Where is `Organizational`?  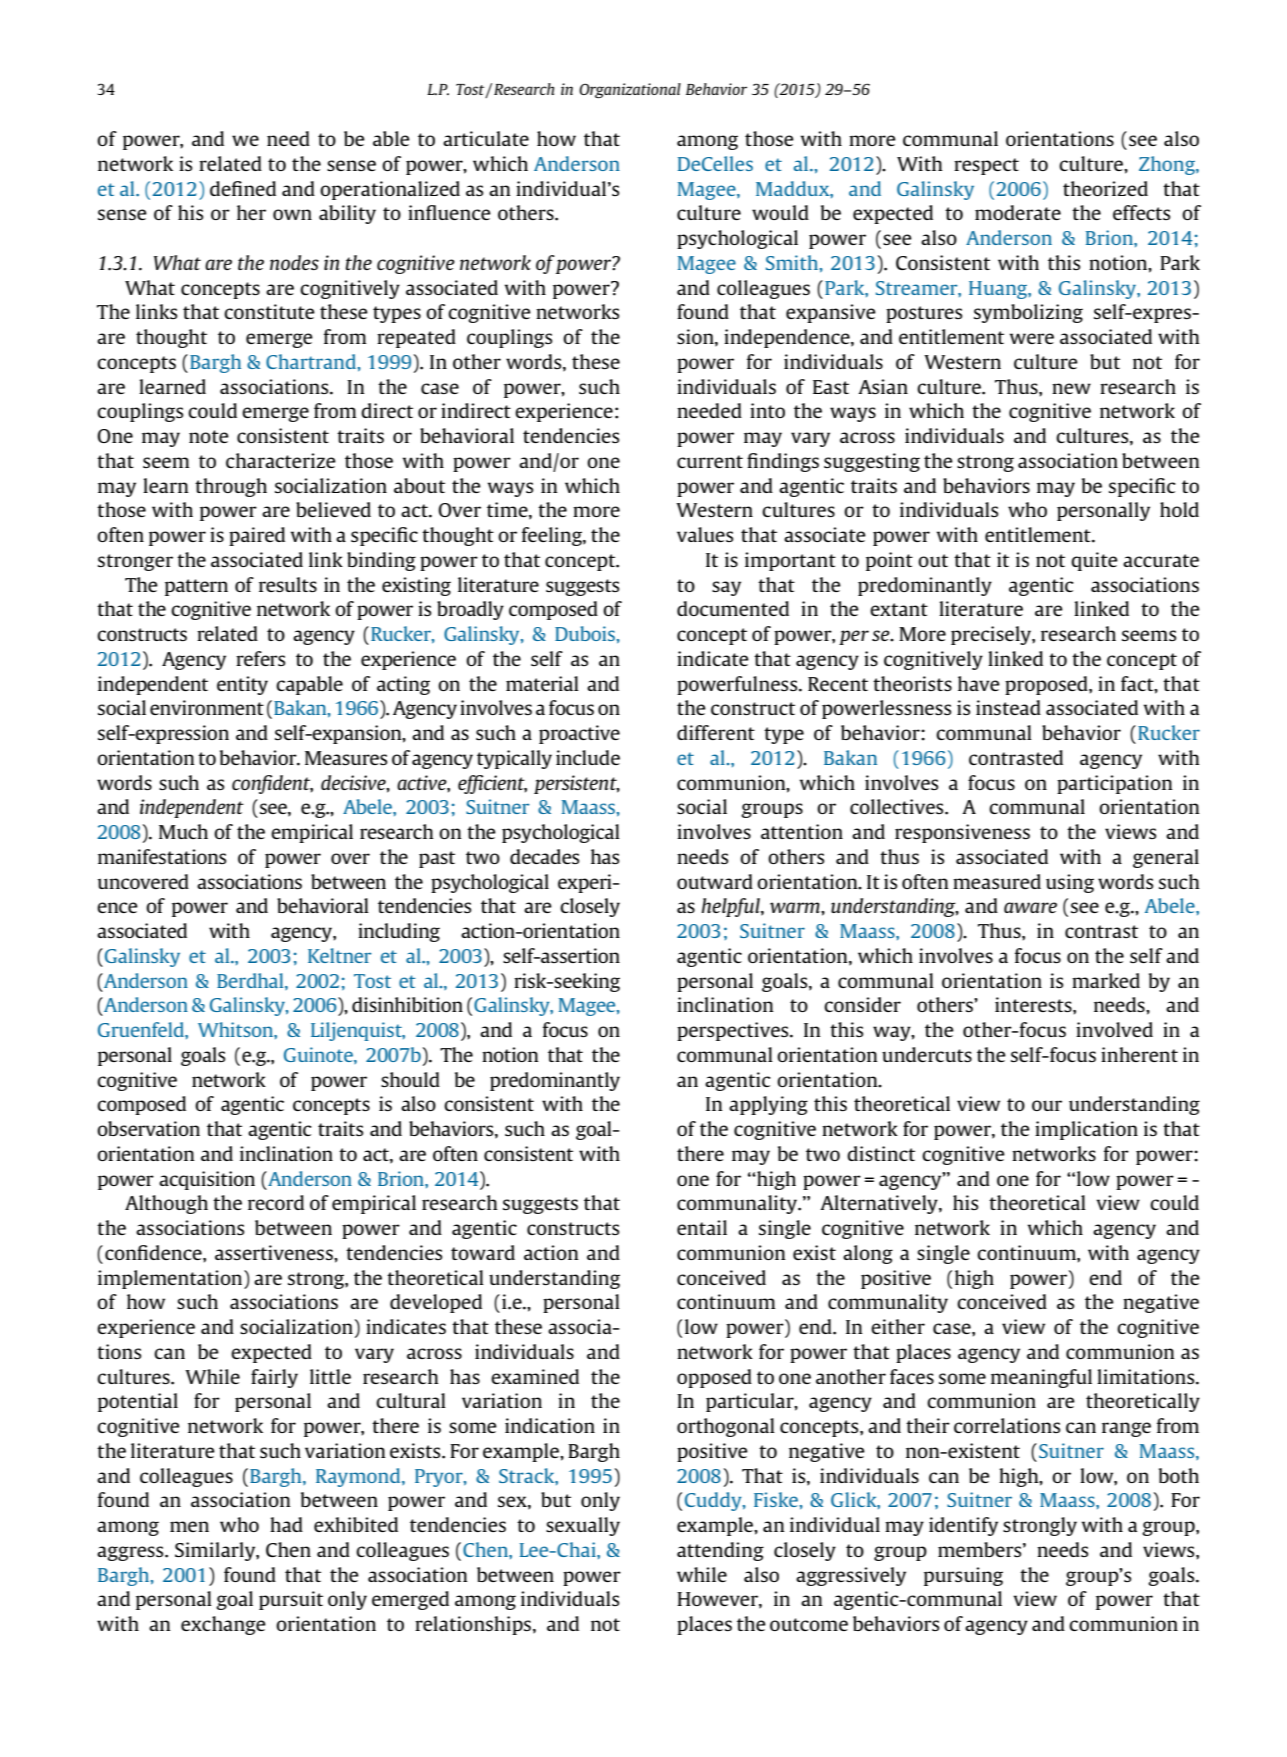
Organizational is located at coordinates (630, 90).
